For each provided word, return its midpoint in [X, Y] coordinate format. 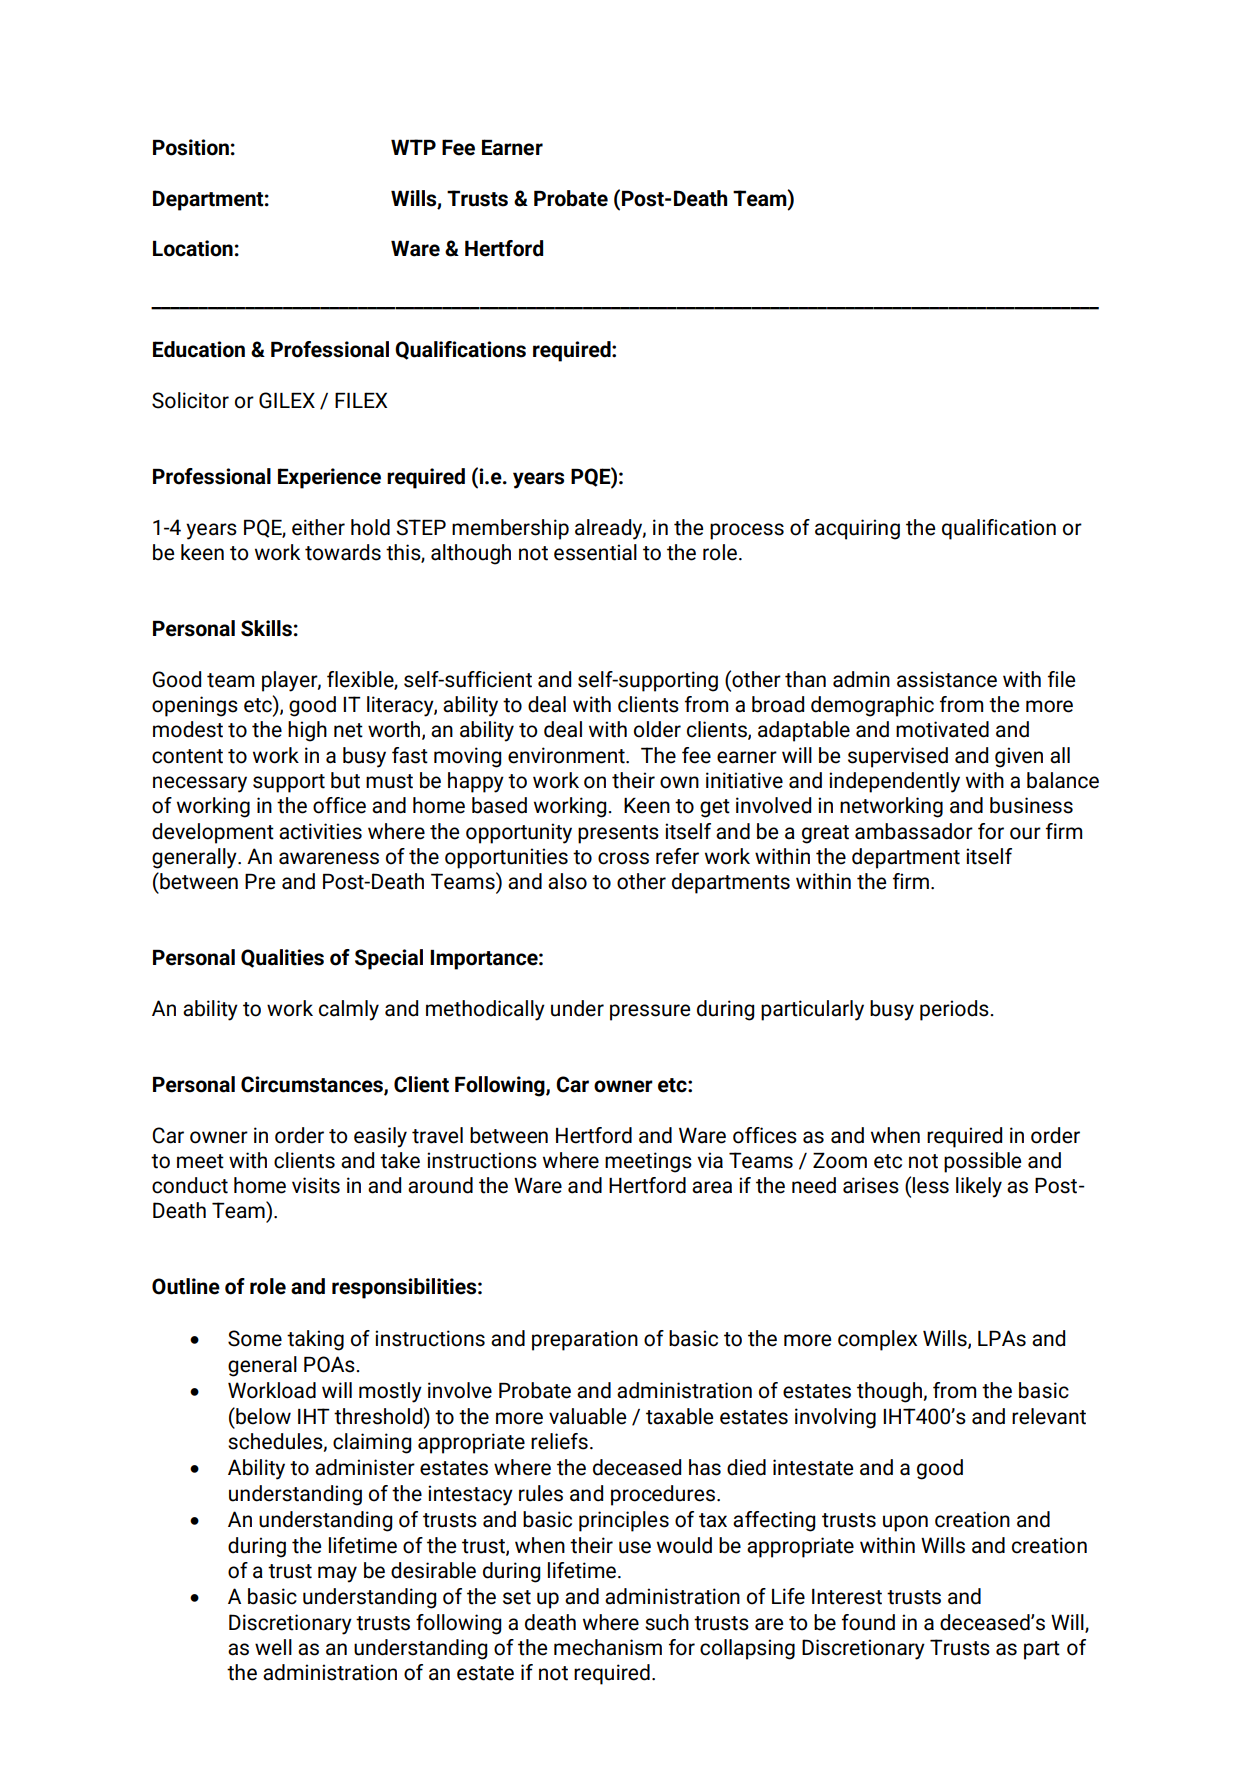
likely [979, 1187]
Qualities [282, 958]
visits [316, 1185]
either [318, 527]
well [273, 1647]
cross [623, 858]
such [667, 1622]
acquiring [857, 529]
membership [510, 529]
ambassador [914, 831]
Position [191, 147]
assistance [947, 679]
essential [595, 552]
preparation [585, 1340]
